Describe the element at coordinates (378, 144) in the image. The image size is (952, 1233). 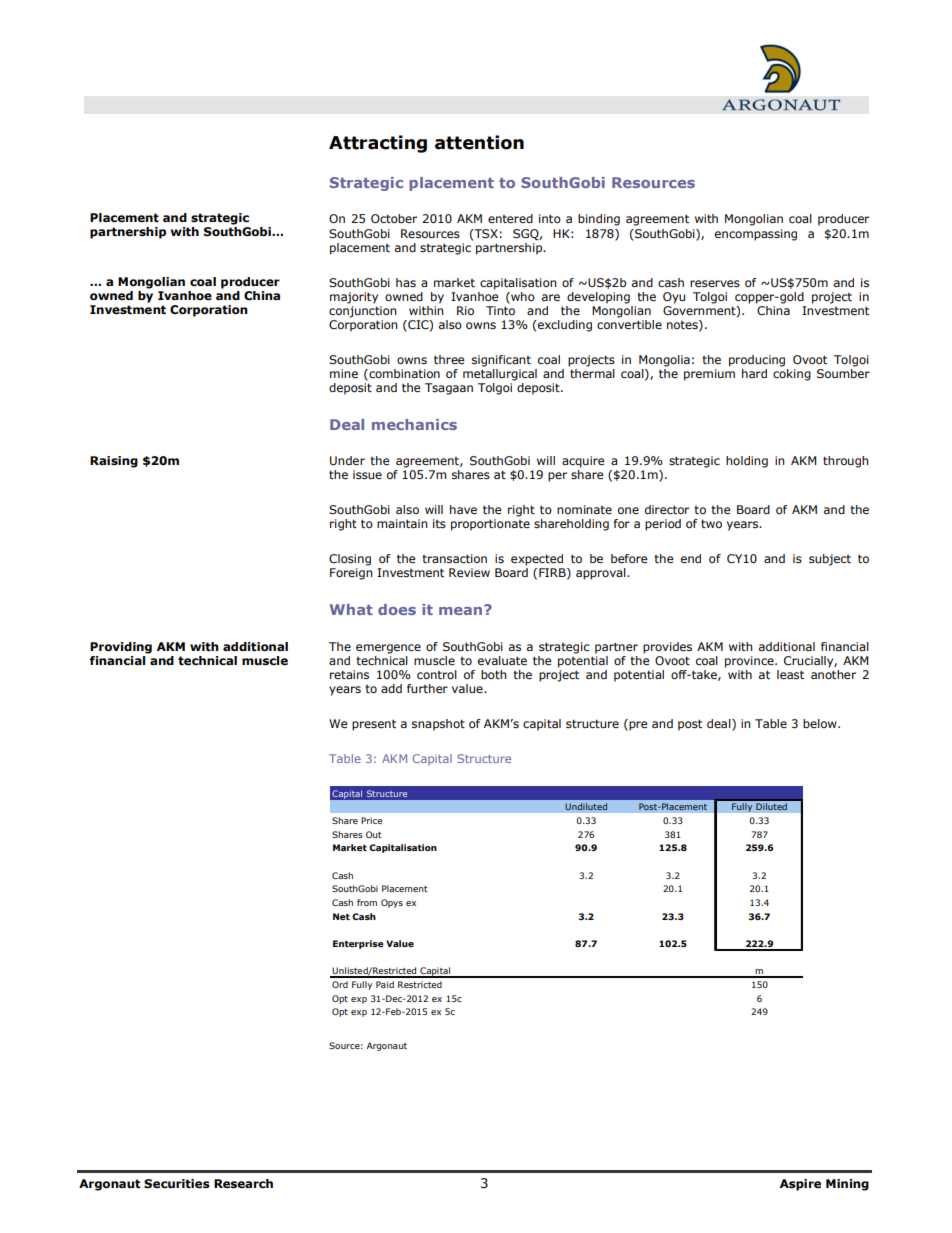
I see `Attracting` at that location.
